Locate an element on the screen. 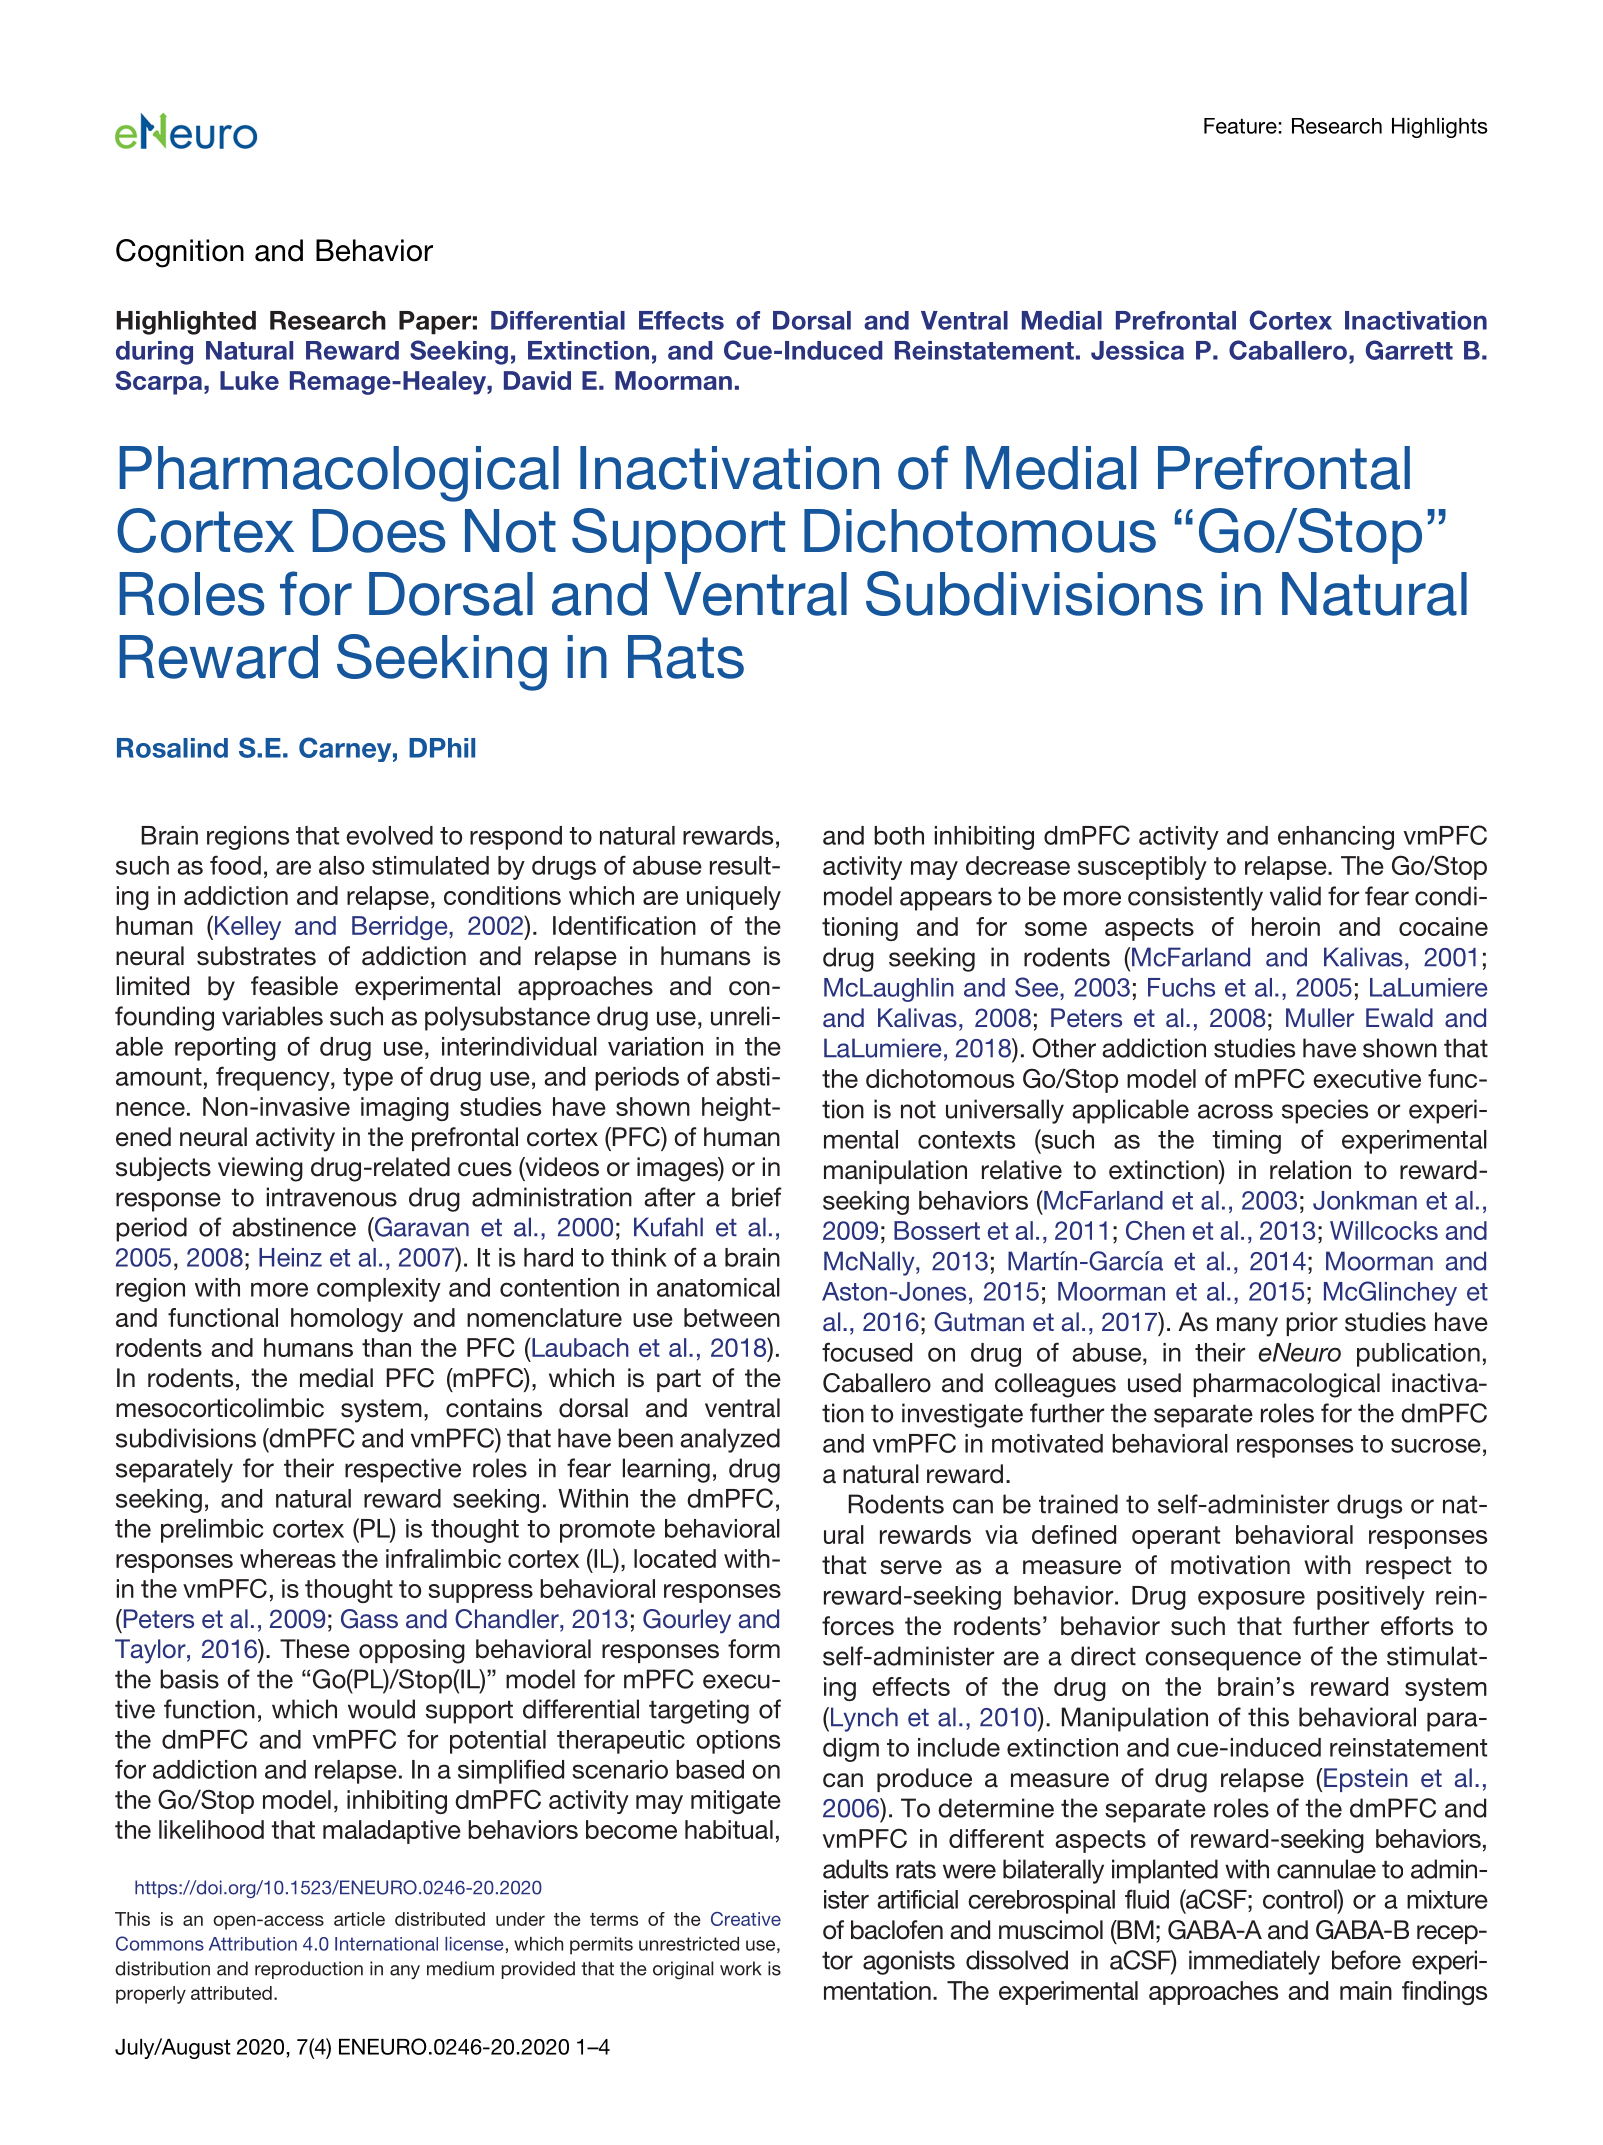 The height and width of the screenshot is (2145, 1603). type is located at coordinates (368, 1079).
